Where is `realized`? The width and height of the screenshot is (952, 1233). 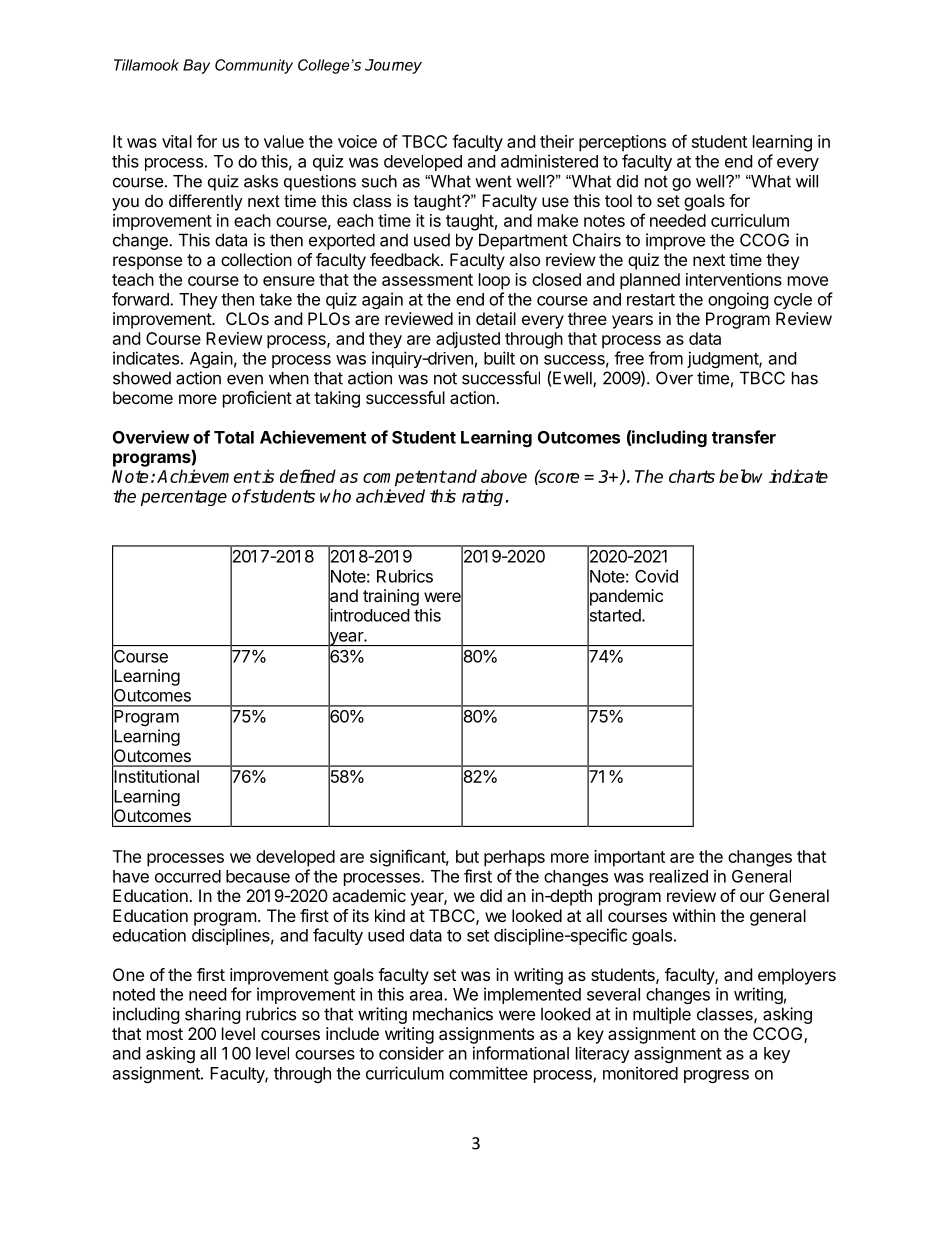 realized is located at coordinates (679, 876).
